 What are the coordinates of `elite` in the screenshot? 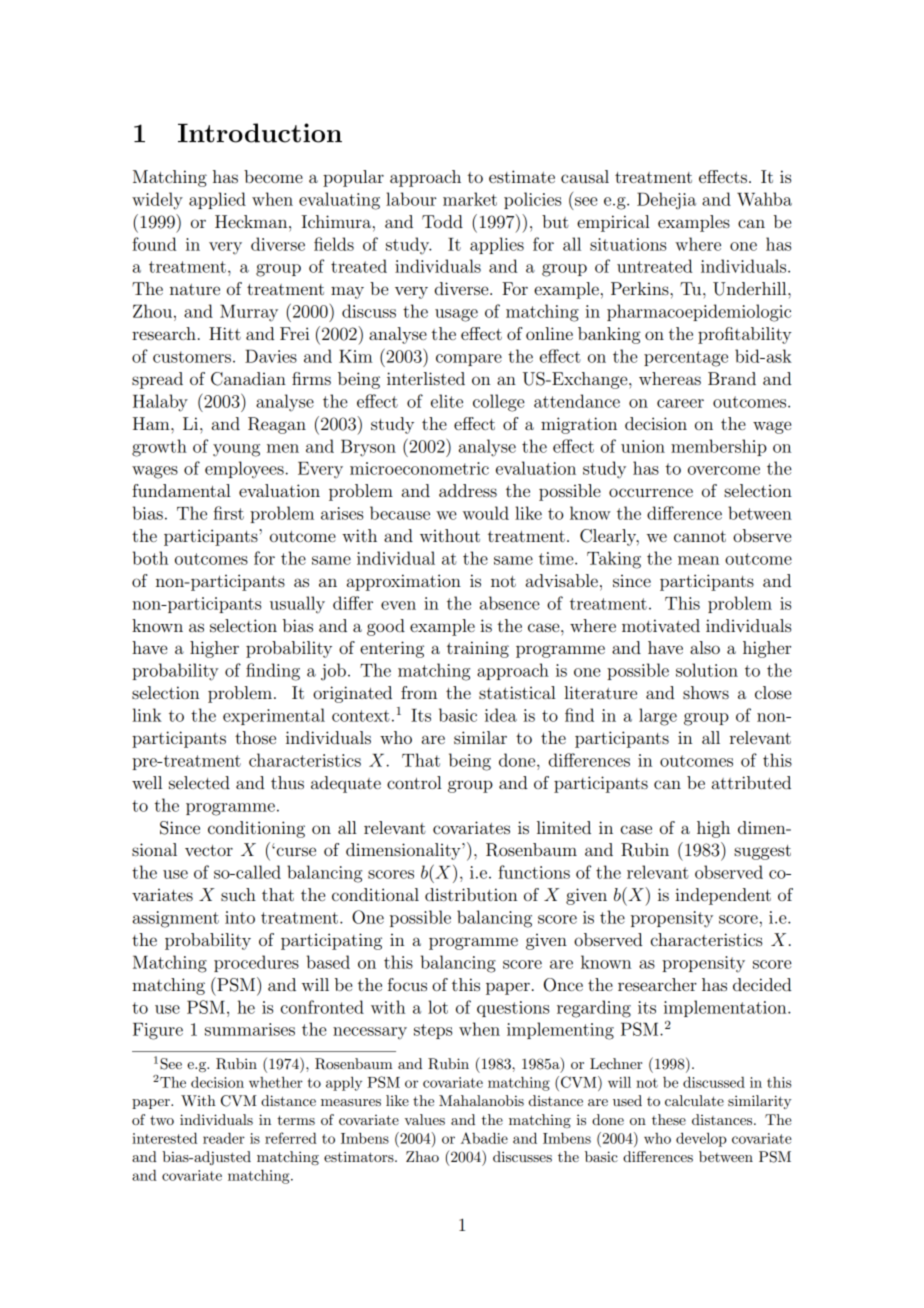 It's located at (447, 401).
